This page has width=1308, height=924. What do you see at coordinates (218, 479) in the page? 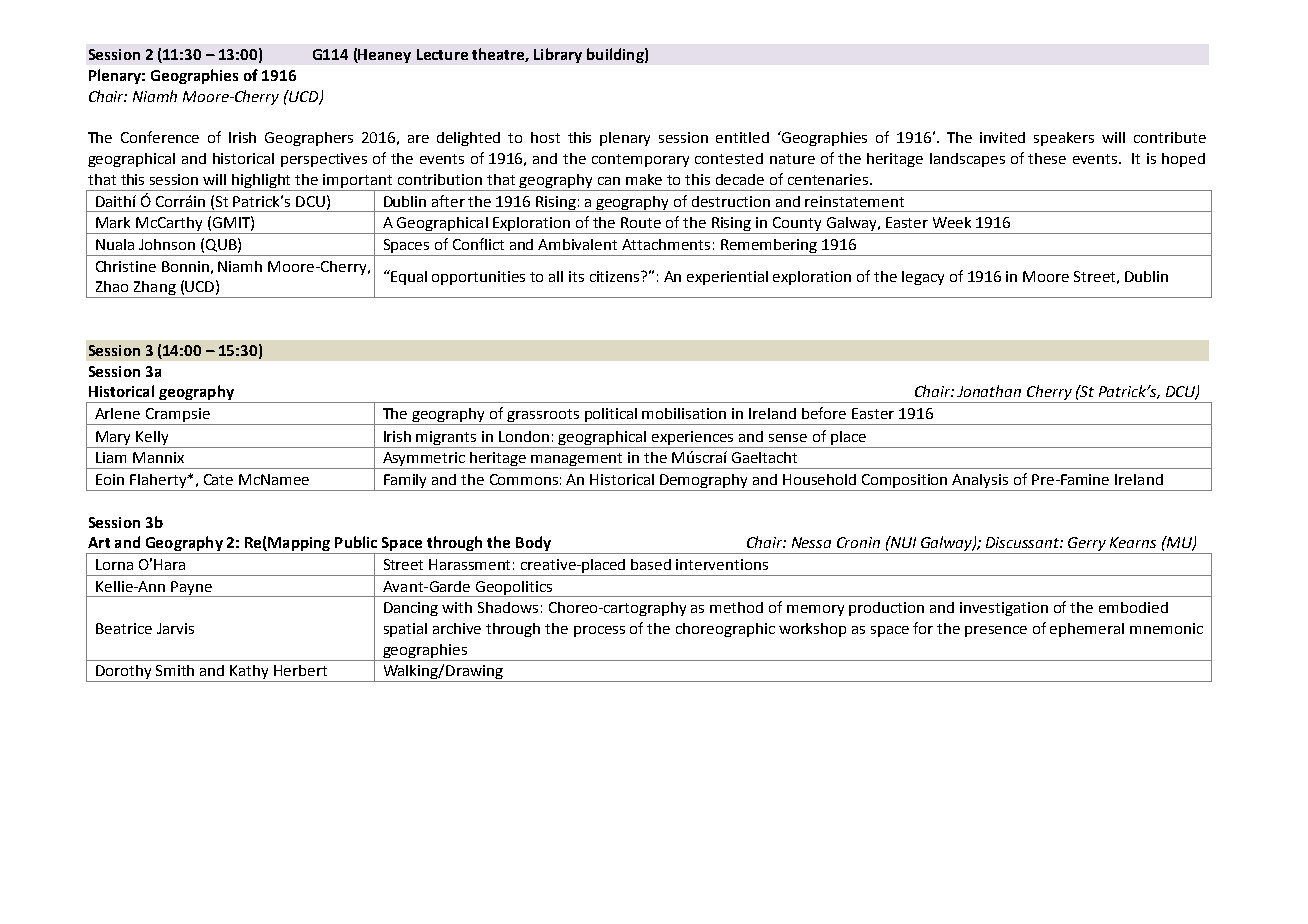
I see `Cate` at bounding box center [218, 479].
